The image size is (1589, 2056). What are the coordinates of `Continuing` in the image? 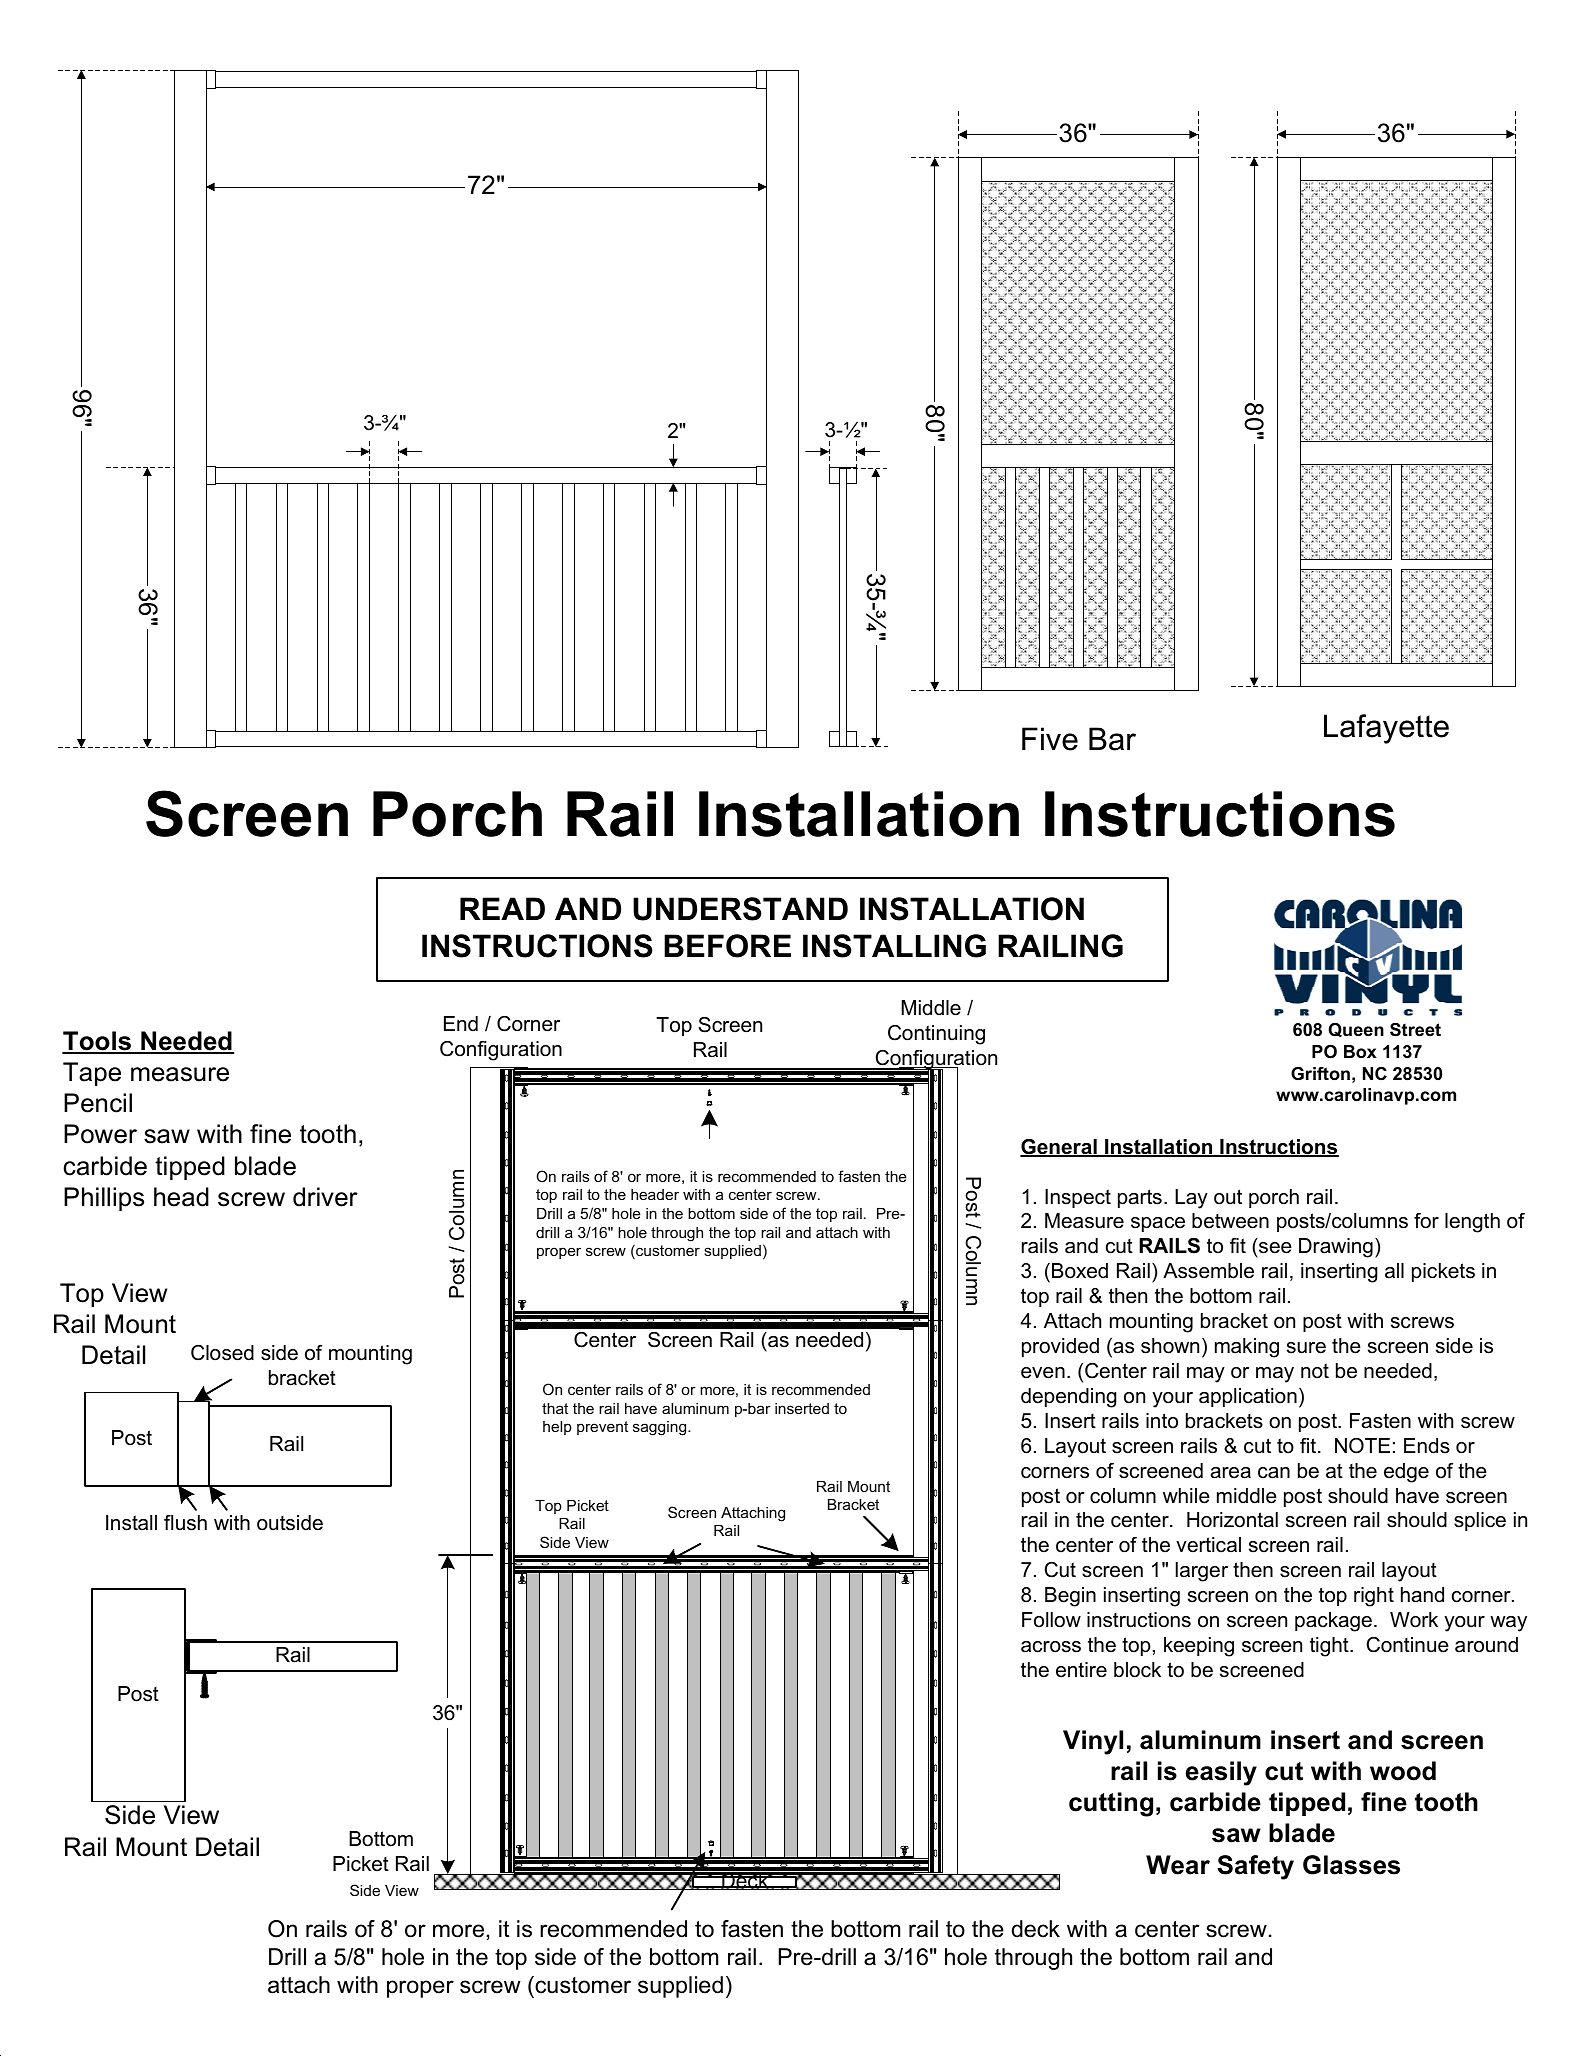 It's located at (936, 1035).
